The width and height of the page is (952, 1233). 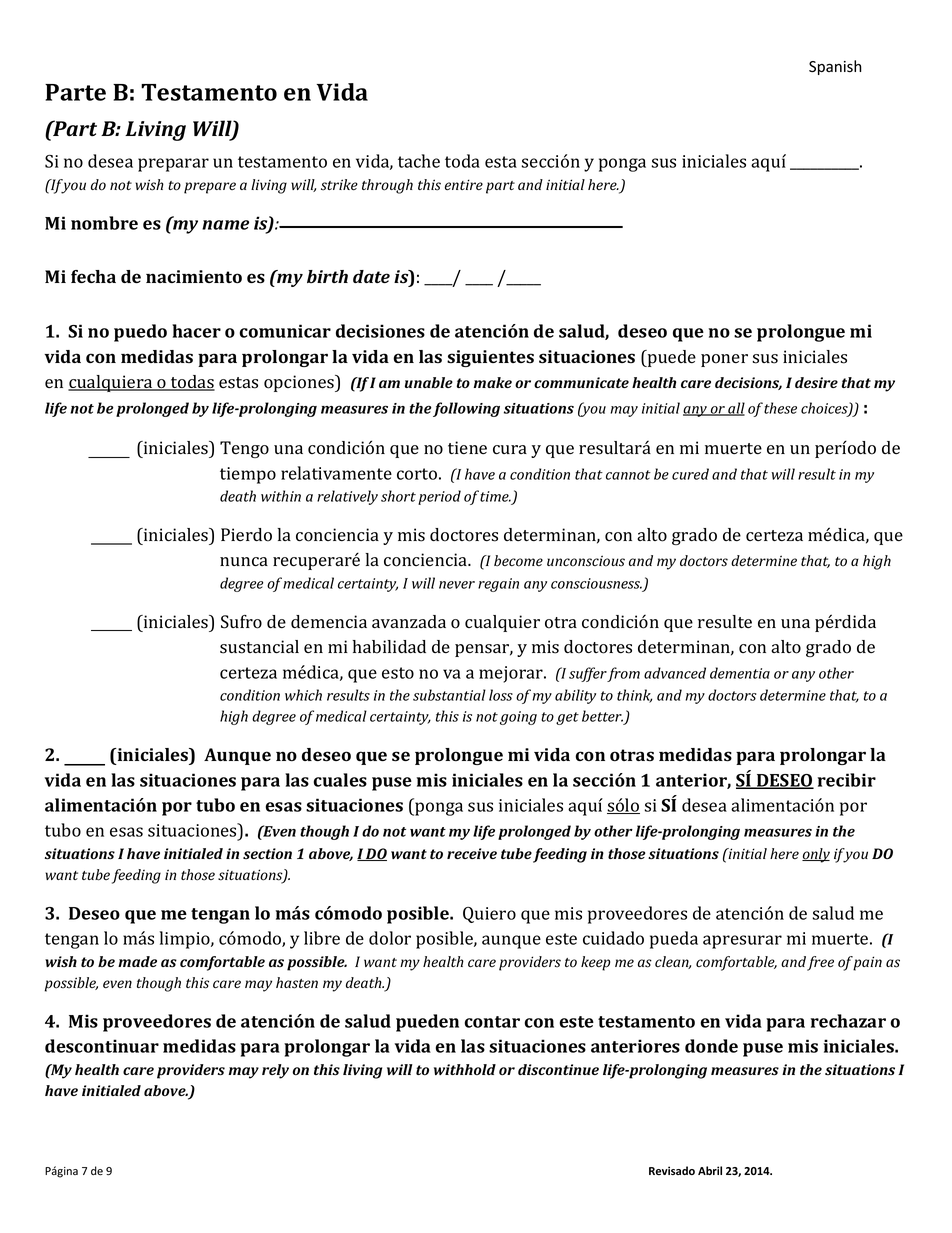 What do you see at coordinates (740, 673) in the page?
I see `dementia` at bounding box center [740, 673].
